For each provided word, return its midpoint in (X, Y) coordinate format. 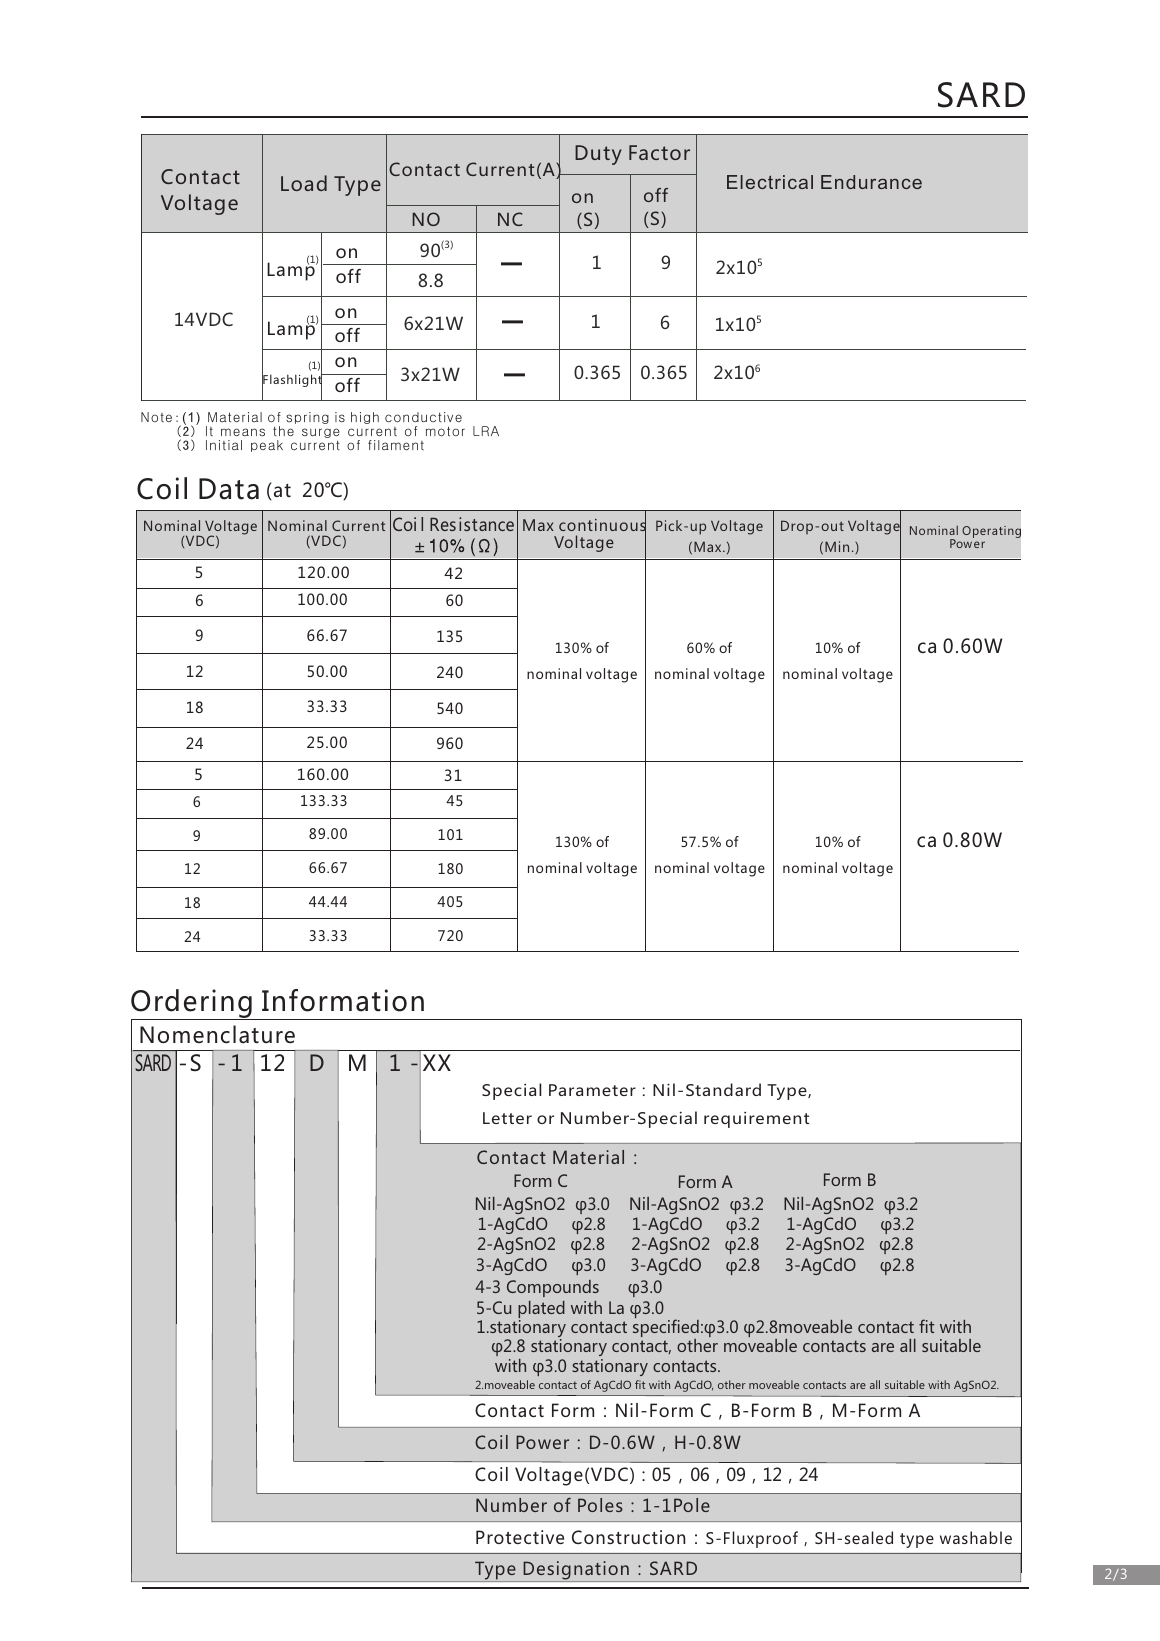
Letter (507, 1118)
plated (541, 1311)
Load (304, 183)
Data (229, 489)
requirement (756, 1120)
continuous (602, 525)
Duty (598, 155)
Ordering (192, 1005)
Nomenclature (217, 1034)
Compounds (553, 1288)
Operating (991, 532)
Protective (520, 1537)
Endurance (871, 182)
